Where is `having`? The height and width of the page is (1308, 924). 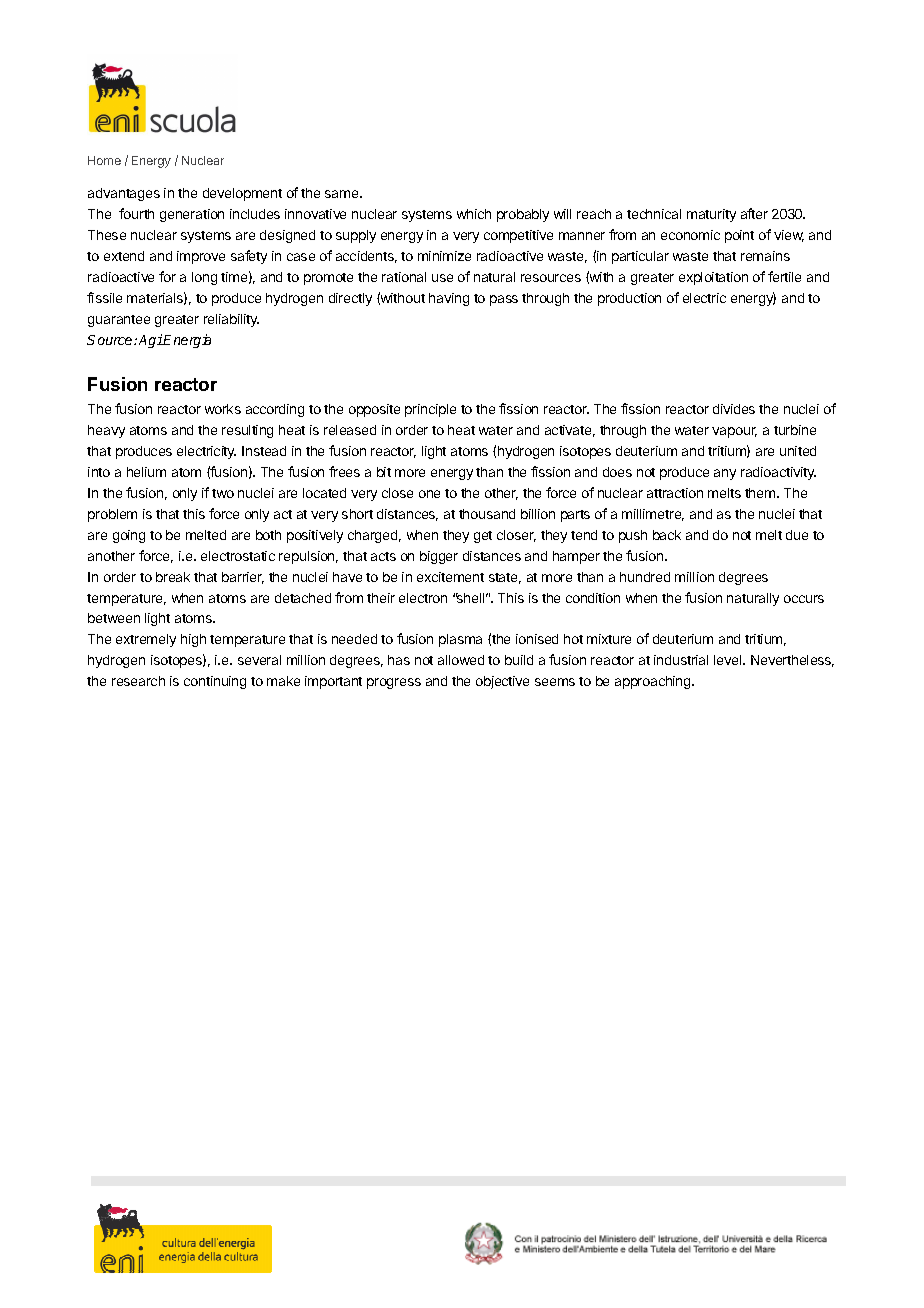 having is located at coordinates (449, 299).
